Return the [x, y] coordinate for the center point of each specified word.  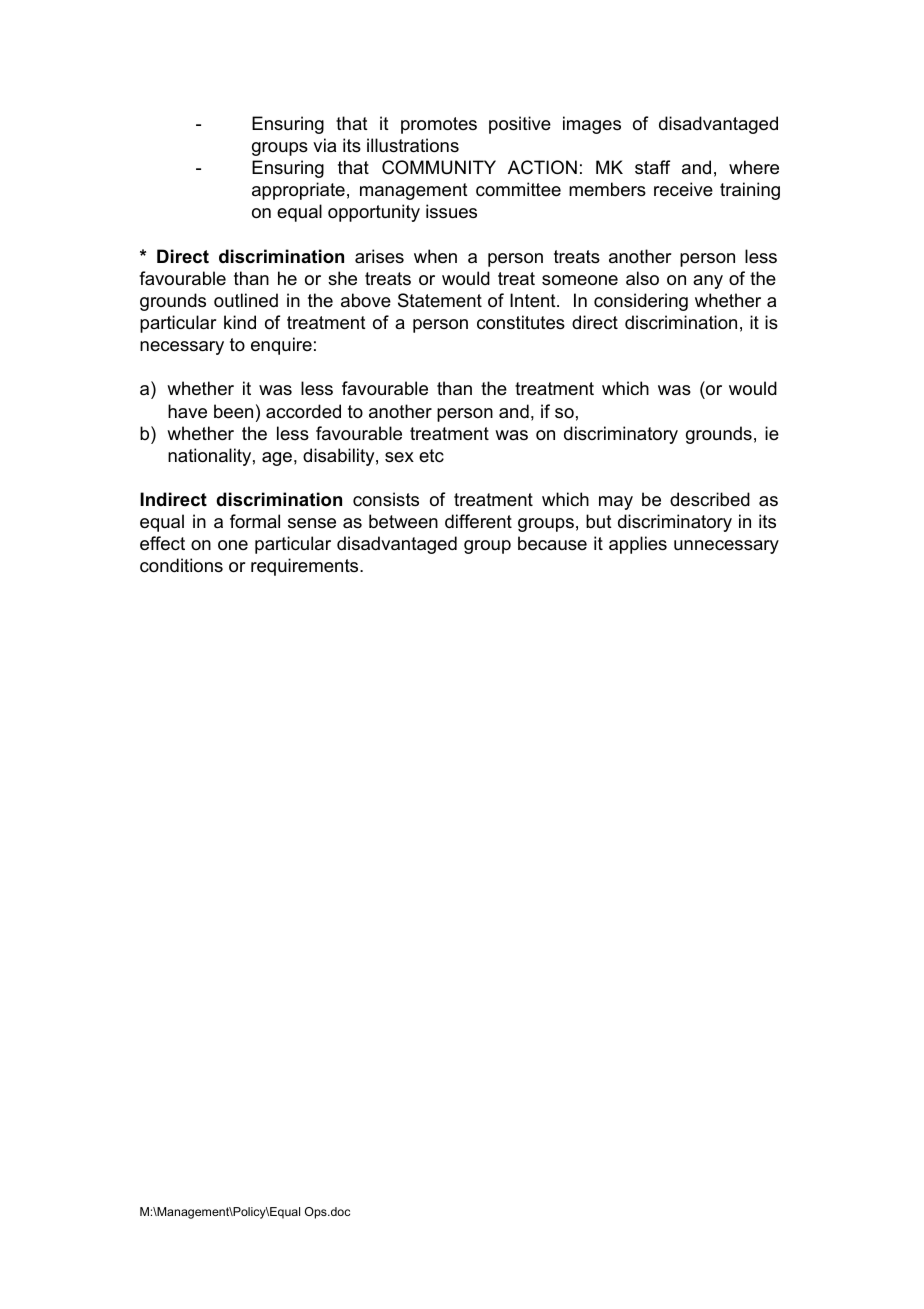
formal [255, 521]
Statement [440, 300]
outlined [246, 300]
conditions [181, 565]
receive [683, 189]
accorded [303, 411]
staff [652, 167]
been [233, 411]
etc [431, 456]
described [710, 499]
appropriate [298, 191]
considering [641, 302]
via [324, 145]
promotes [439, 125]
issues [451, 211]
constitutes [521, 322]
